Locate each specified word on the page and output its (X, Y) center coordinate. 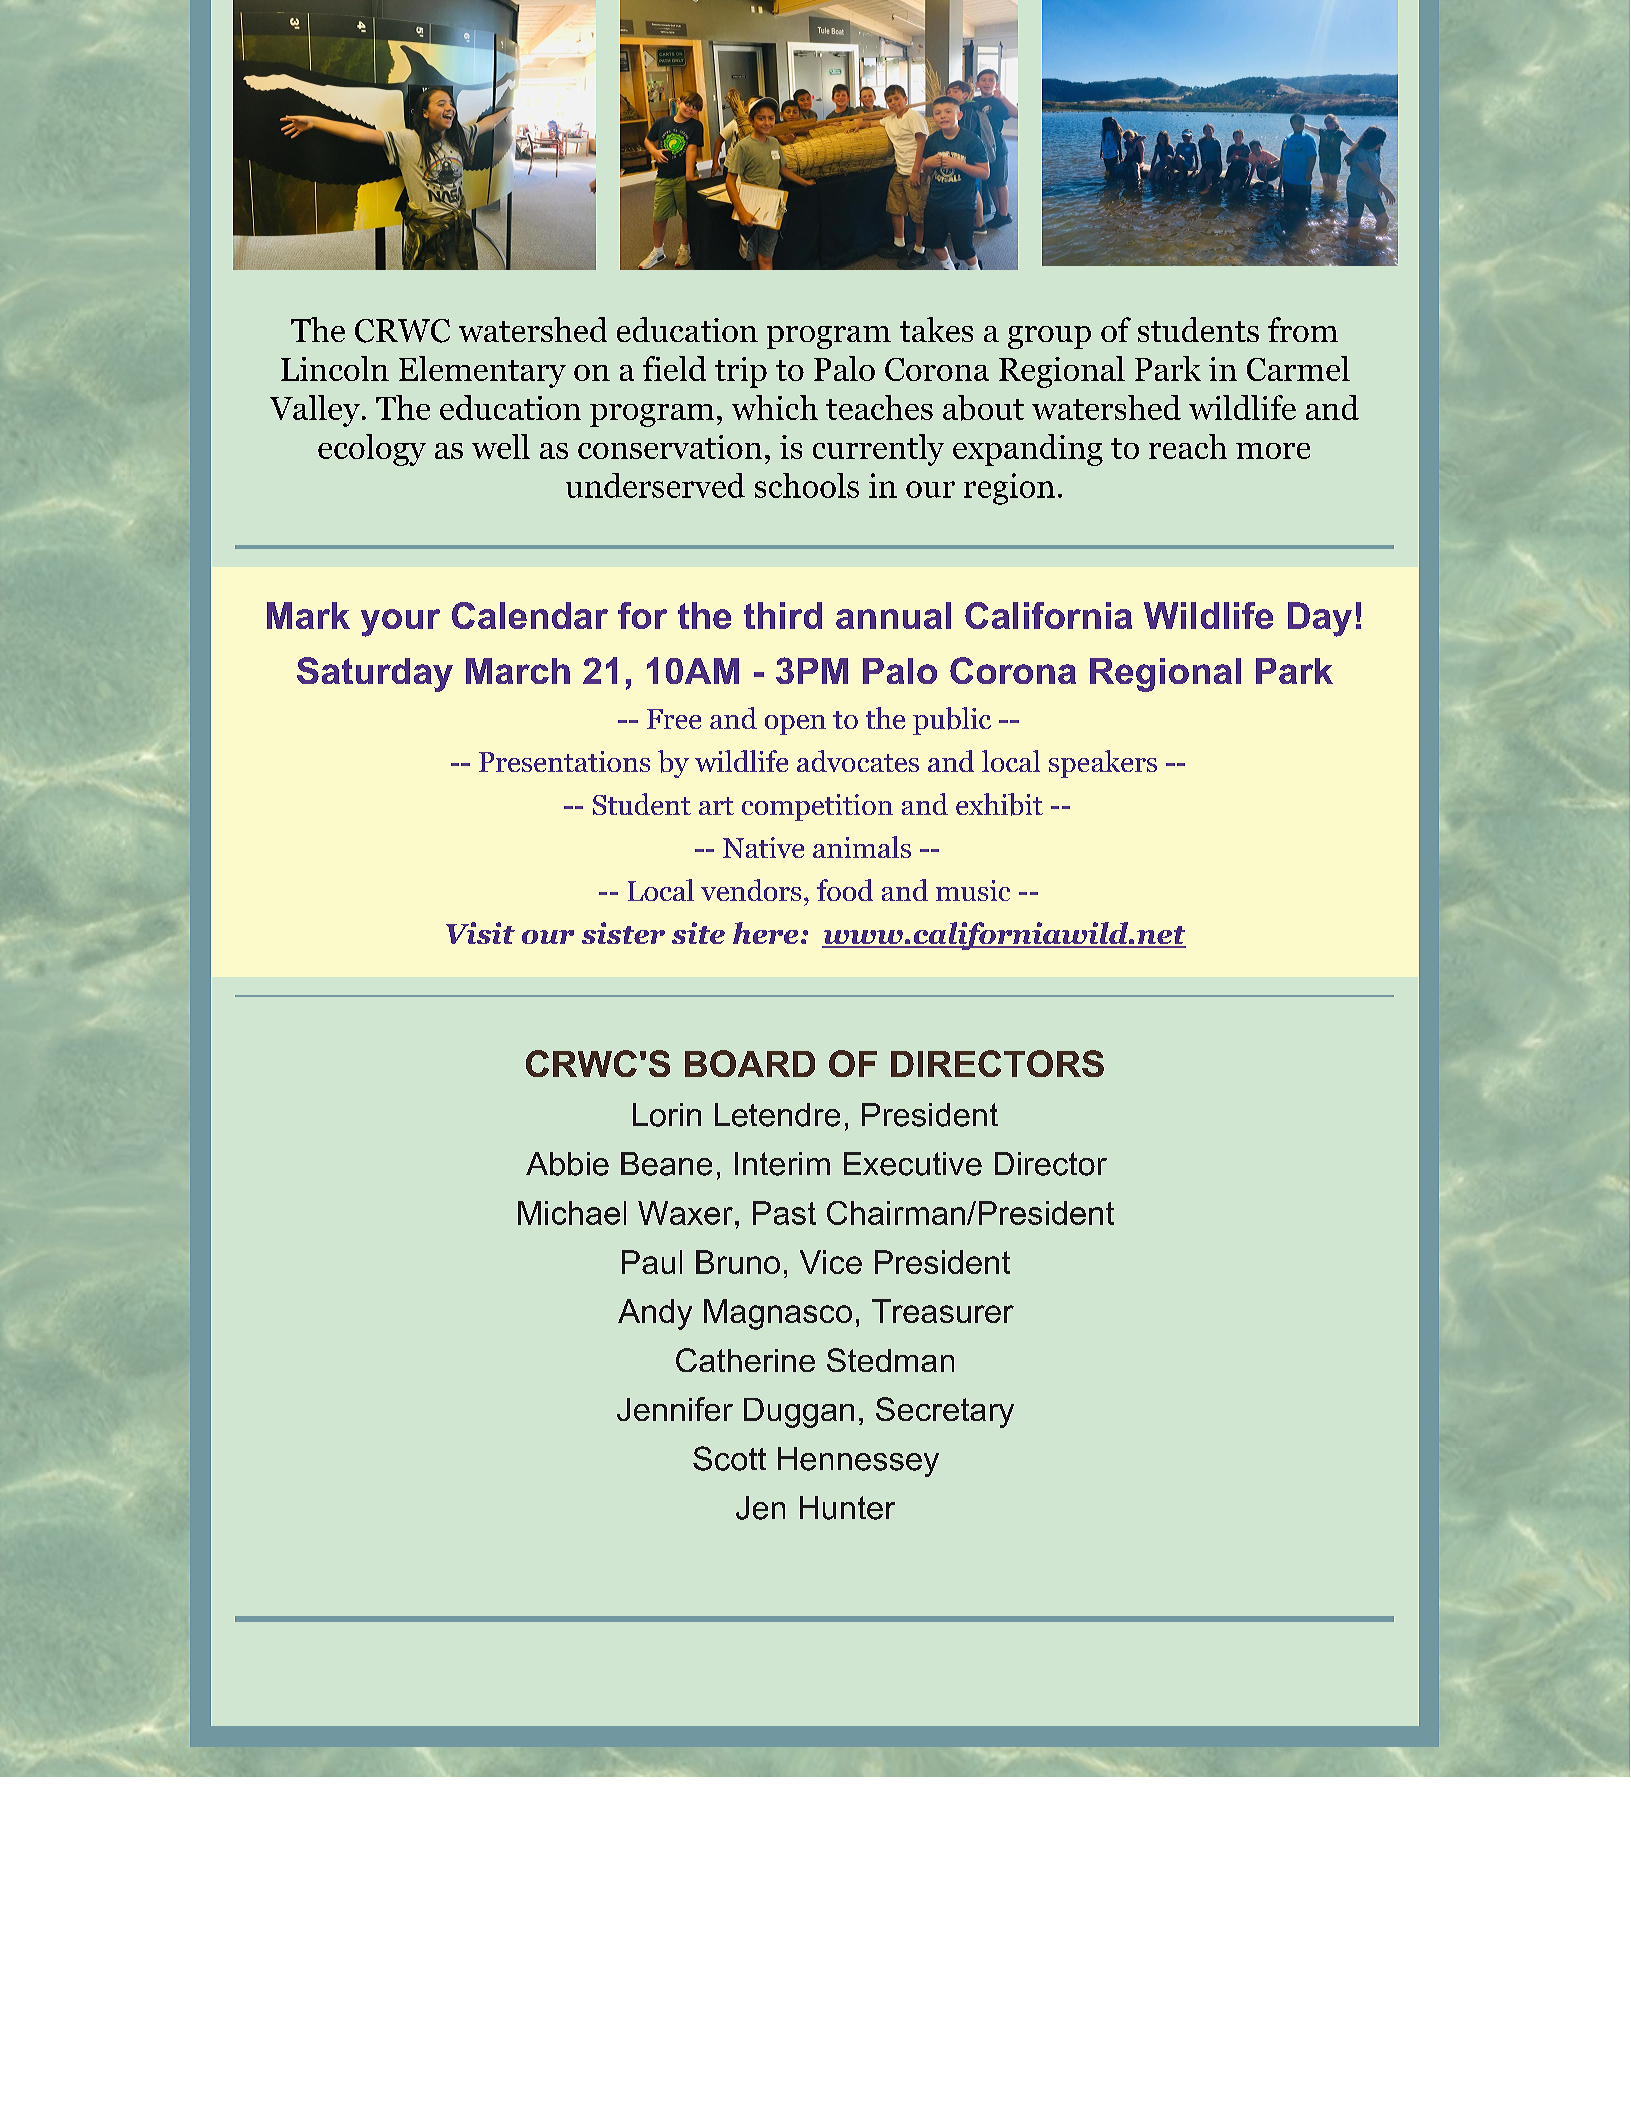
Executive (913, 1164)
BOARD (750, 1063)
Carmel (1298, 368)
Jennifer (675, 1409)
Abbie (567, 1164)
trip (741, 372)
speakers (1103, 764)
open (795, 725)
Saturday (375, 674)
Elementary (482, 372)
